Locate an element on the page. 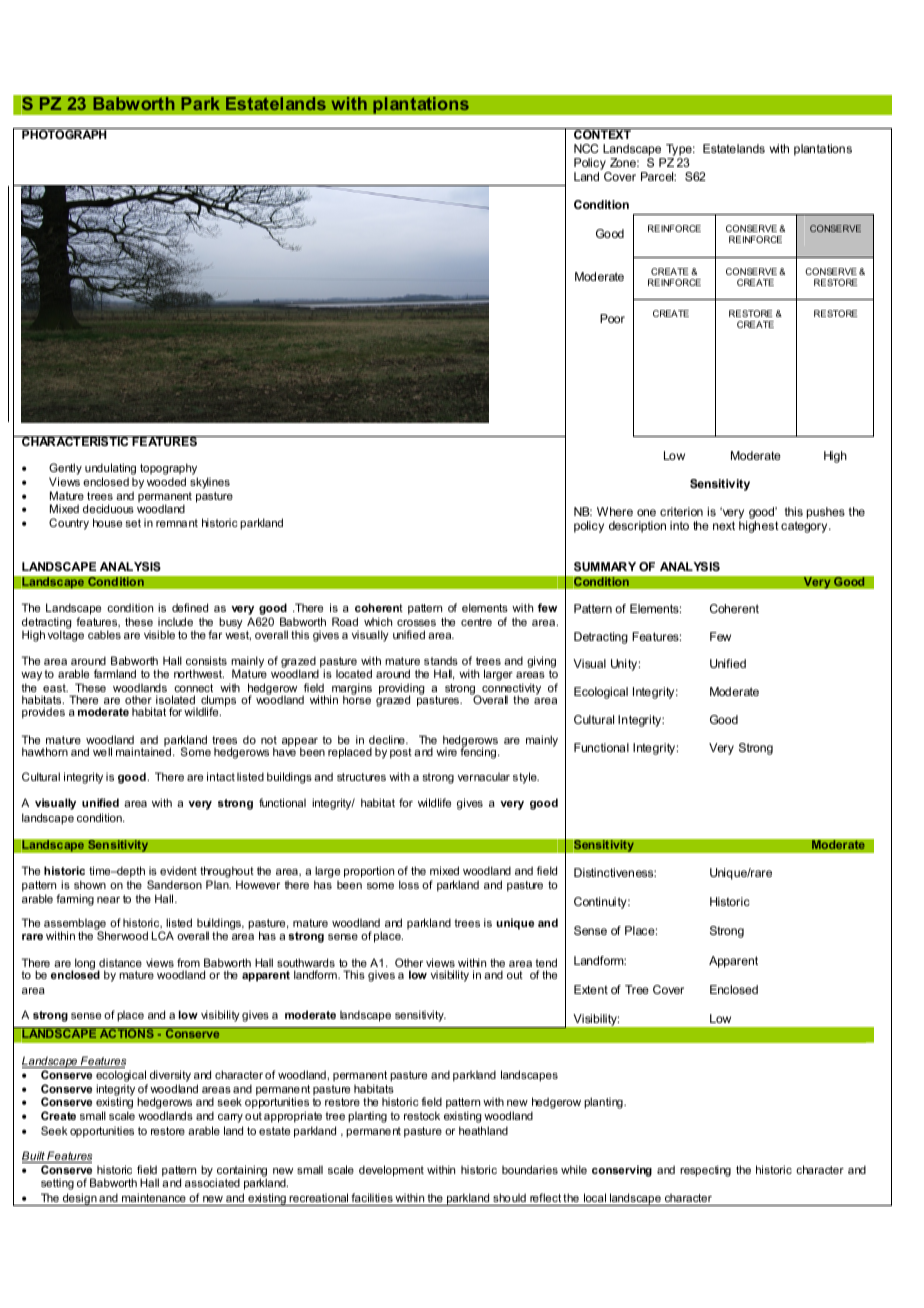 Image resolution: width=924 pixels, height=1308 pixels. NCC is located at coordinates (586, 148).
